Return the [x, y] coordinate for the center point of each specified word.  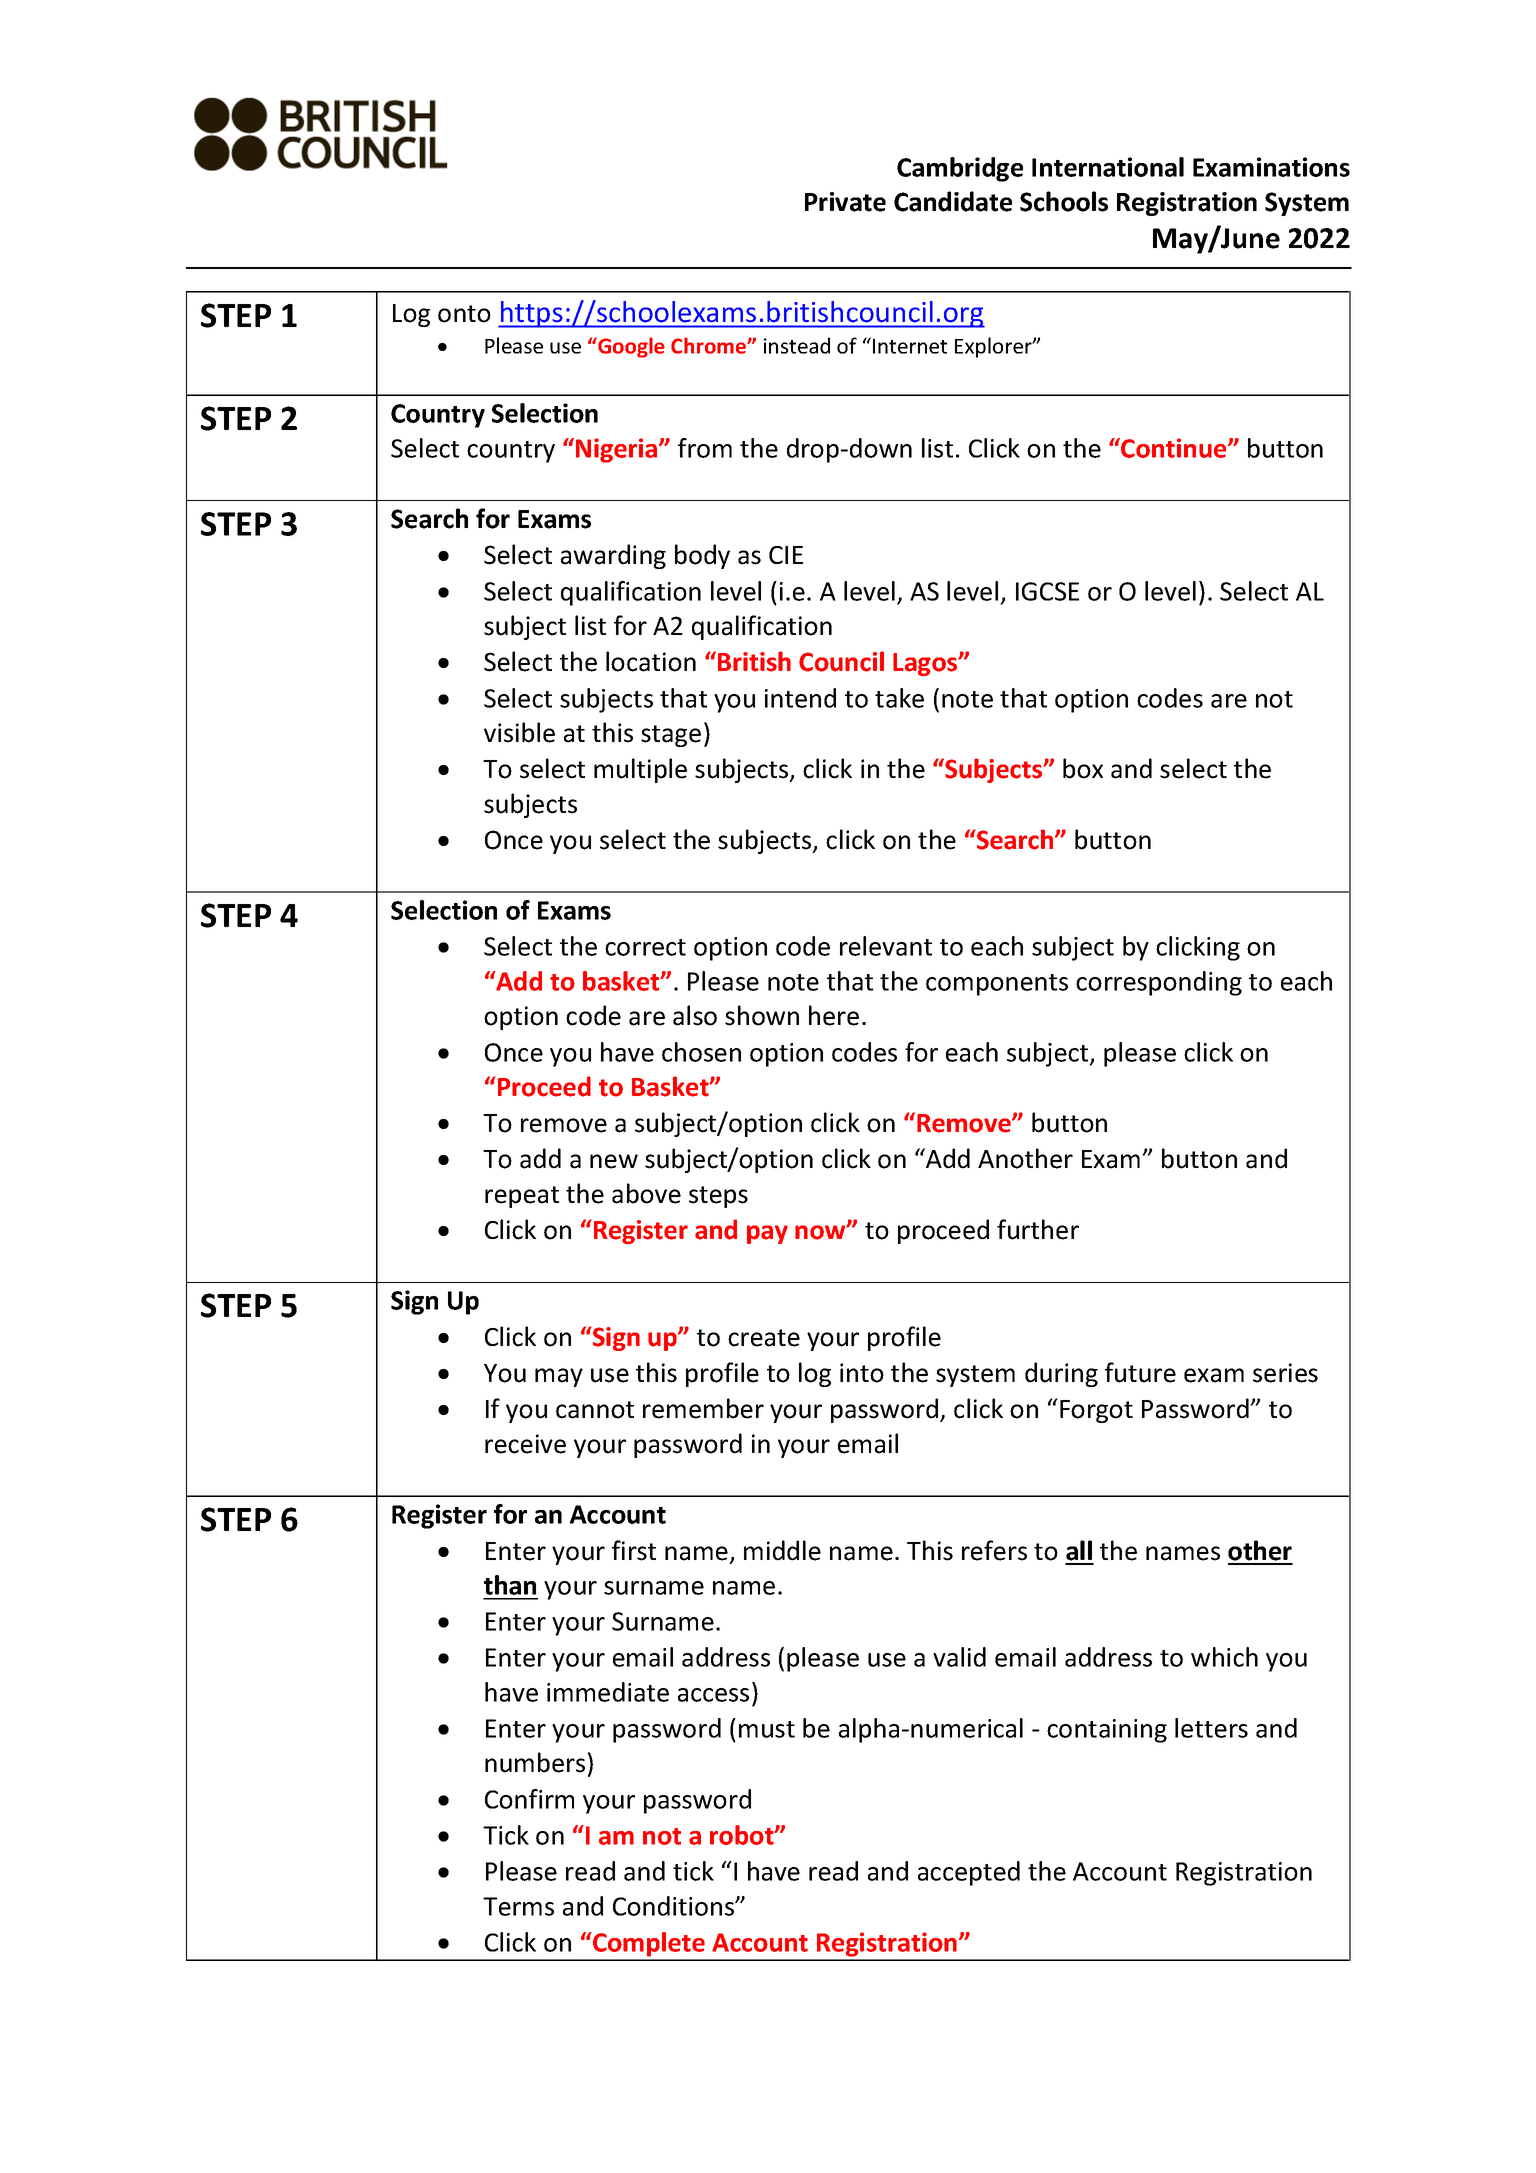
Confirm [529, 1799]
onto [464, 314]
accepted [969, 1873]
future [1140, 1372]
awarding [613, 556]
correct [645, 947]
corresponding [1159, 983]
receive [525, 1444]
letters [1211, 1728]
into [862, 1373]
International [1108, 167]
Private [845, 202]
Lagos [926, 664]
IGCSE [1047, 591]
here [834, 1015]
